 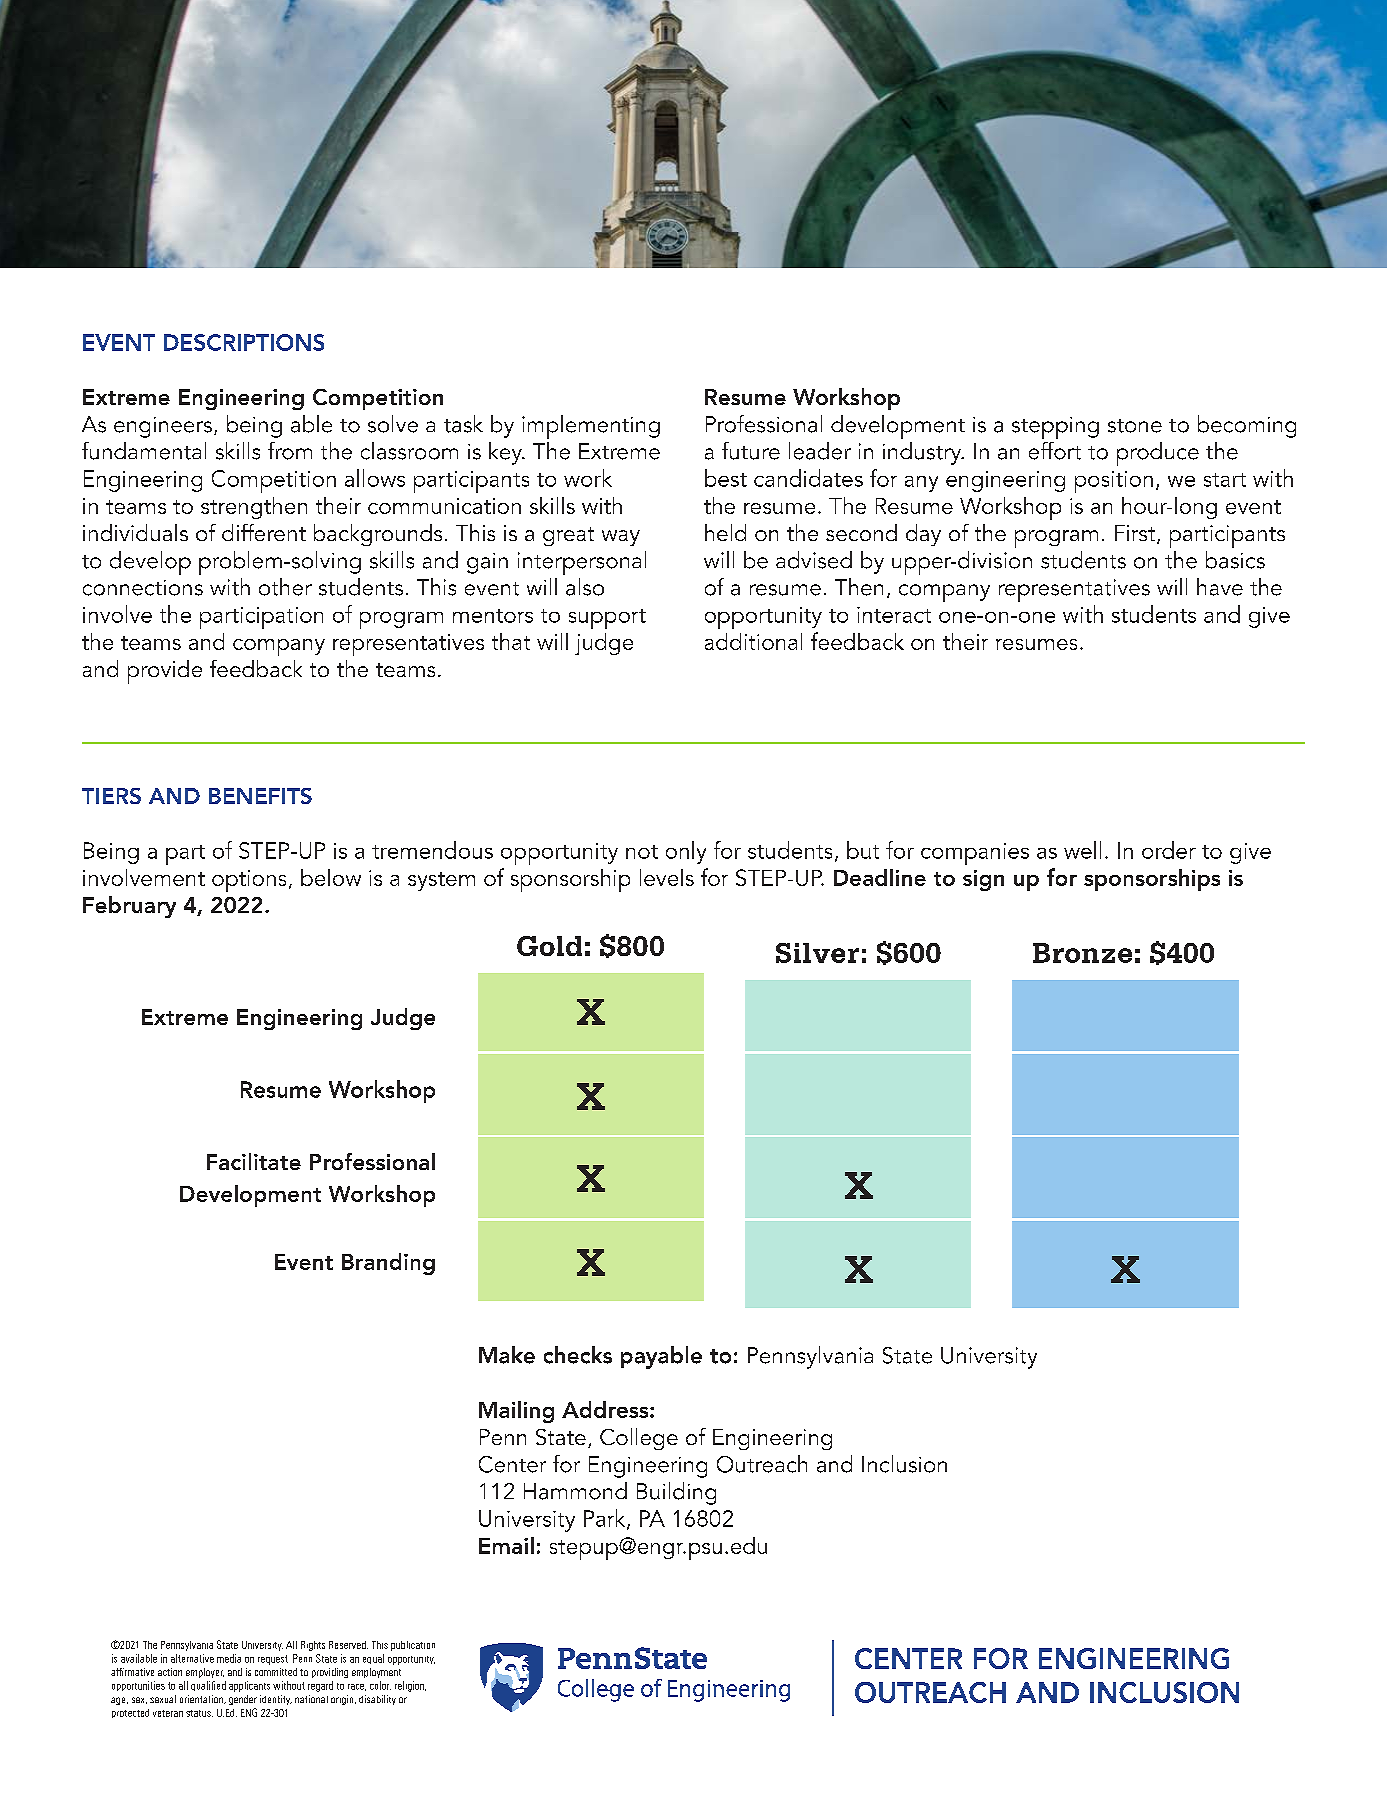 I want to click on Facilitate, so click(x=254, y=1161).
